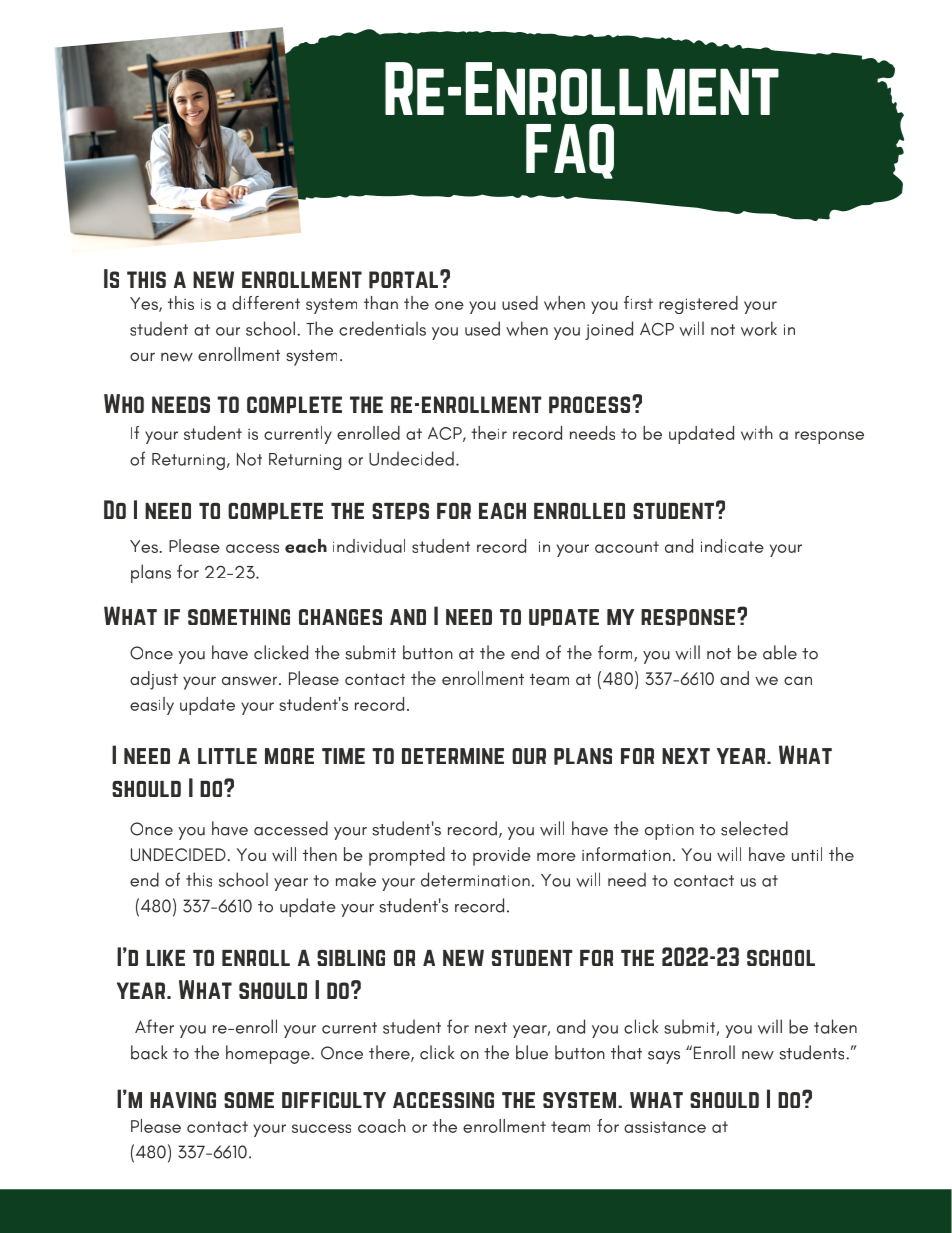 This screenshot has width=952, height=1233. What do you see at coordinates (489, 433) in the screenshot?
I see `their` at bounding box center [489, 433].
